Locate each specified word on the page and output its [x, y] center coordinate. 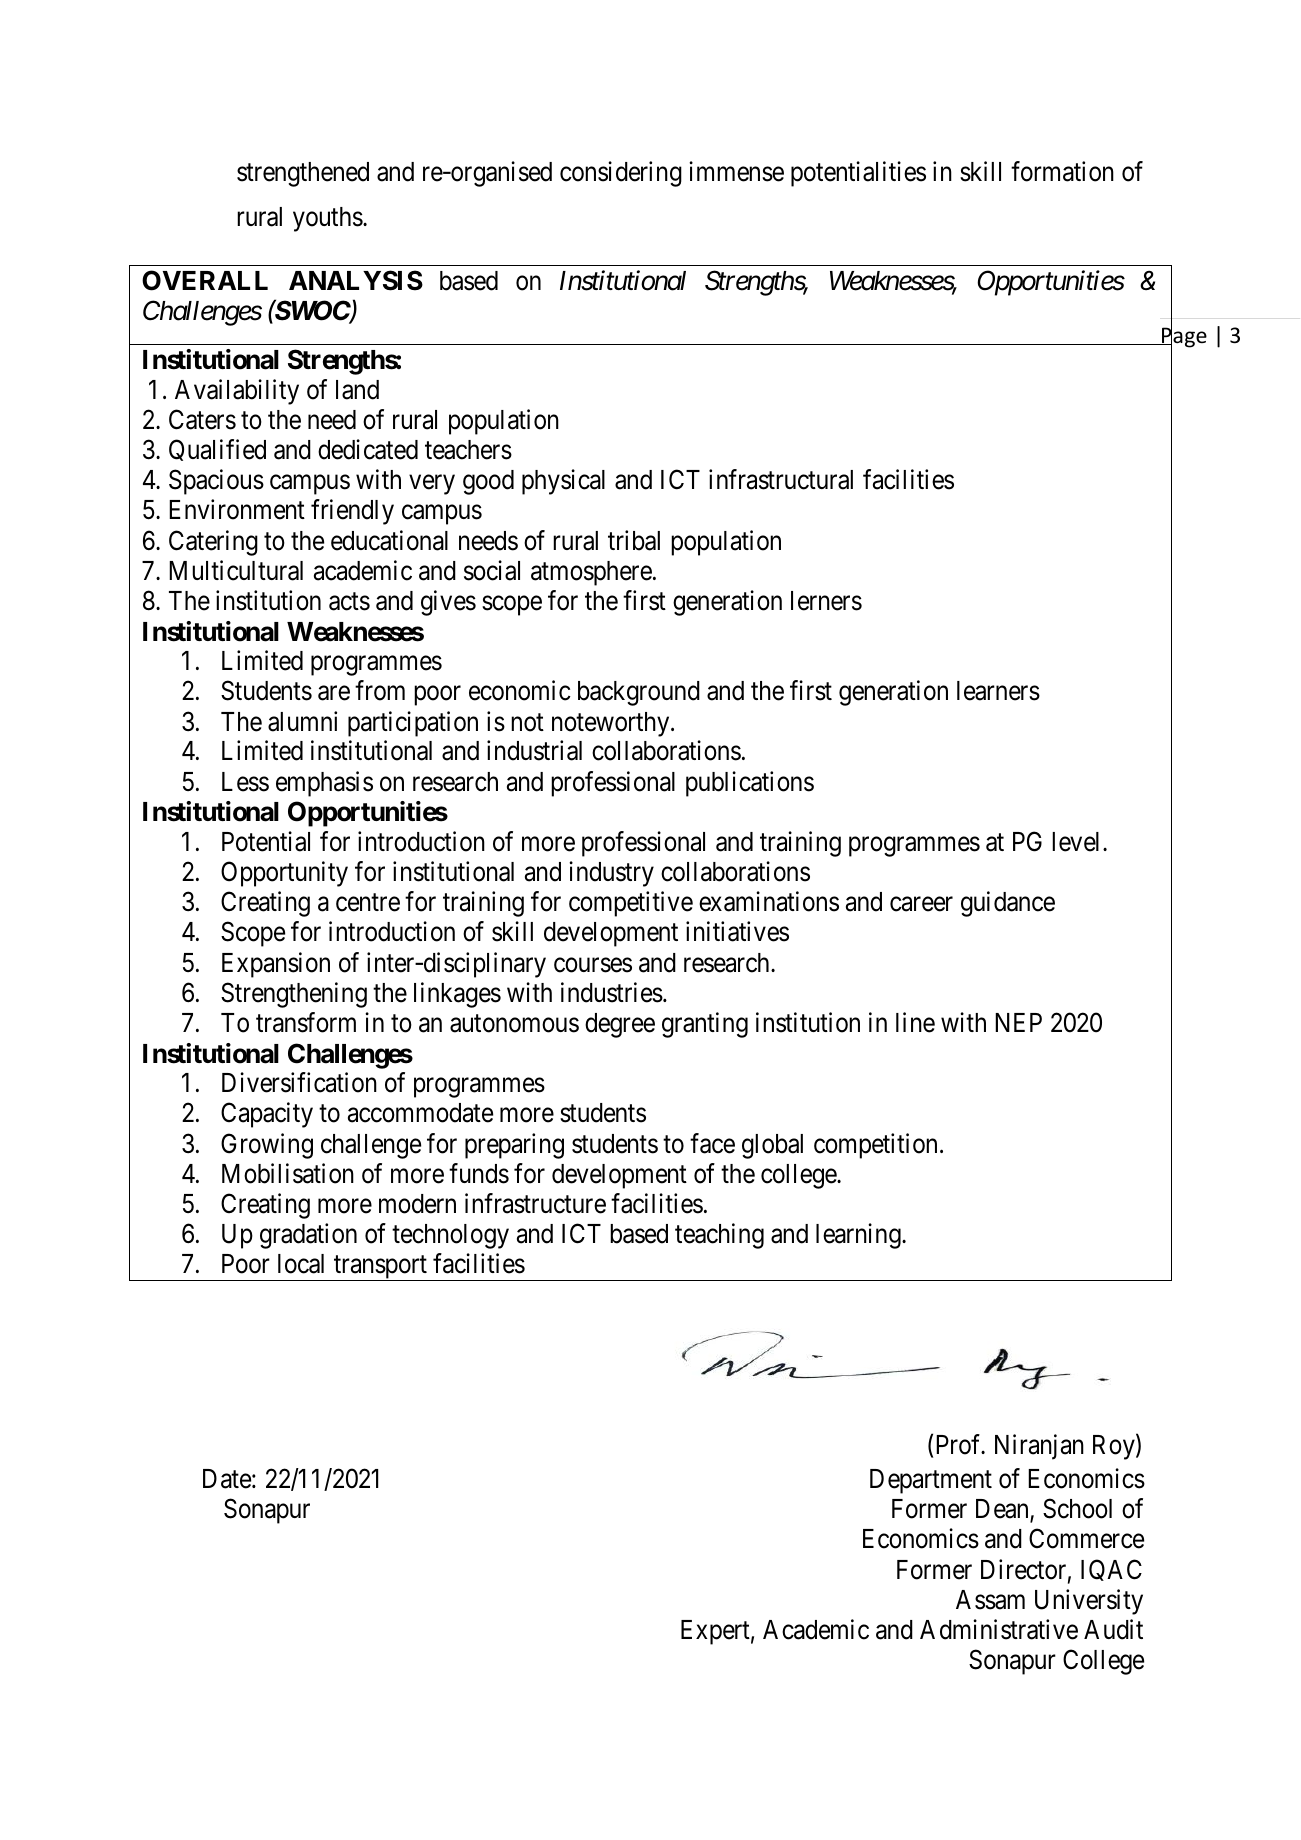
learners [998, 691]
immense [736, 171]
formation [1062, 171]
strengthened [303, 174]
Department [931, 1481]
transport [380, 1268]
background [639, 693]
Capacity [267, 1115]
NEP [1018, 1022]
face [712, 1143]
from [380, 690]
